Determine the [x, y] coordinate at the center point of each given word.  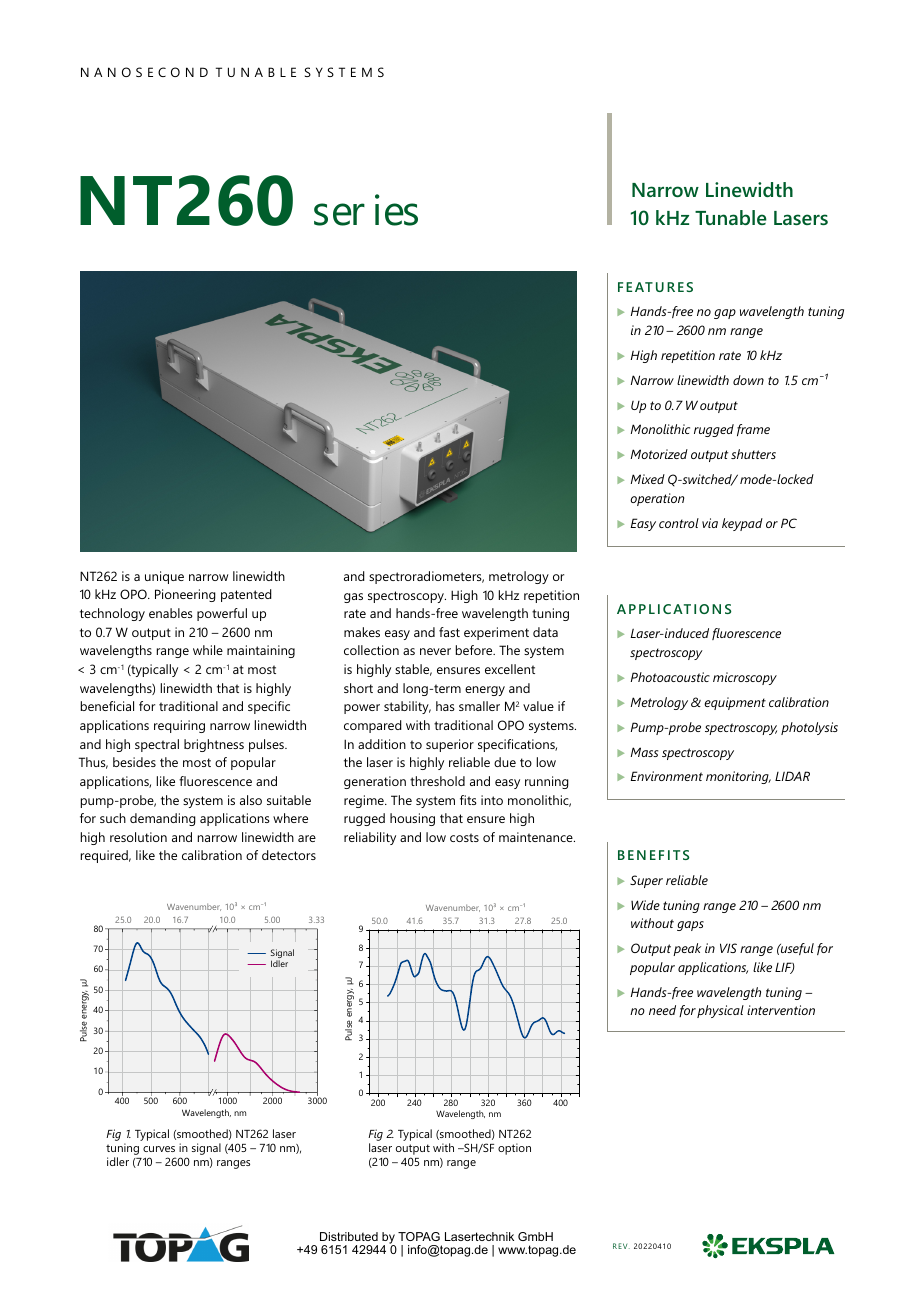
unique [164, 577]
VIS [728, 948]
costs [464, 837]
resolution [138, 837]
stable [413, 670]
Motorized [659, 454]
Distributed [349, 1236]
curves [159, 1149]
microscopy [745, 678]
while [208, 650]
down [748, 380]
